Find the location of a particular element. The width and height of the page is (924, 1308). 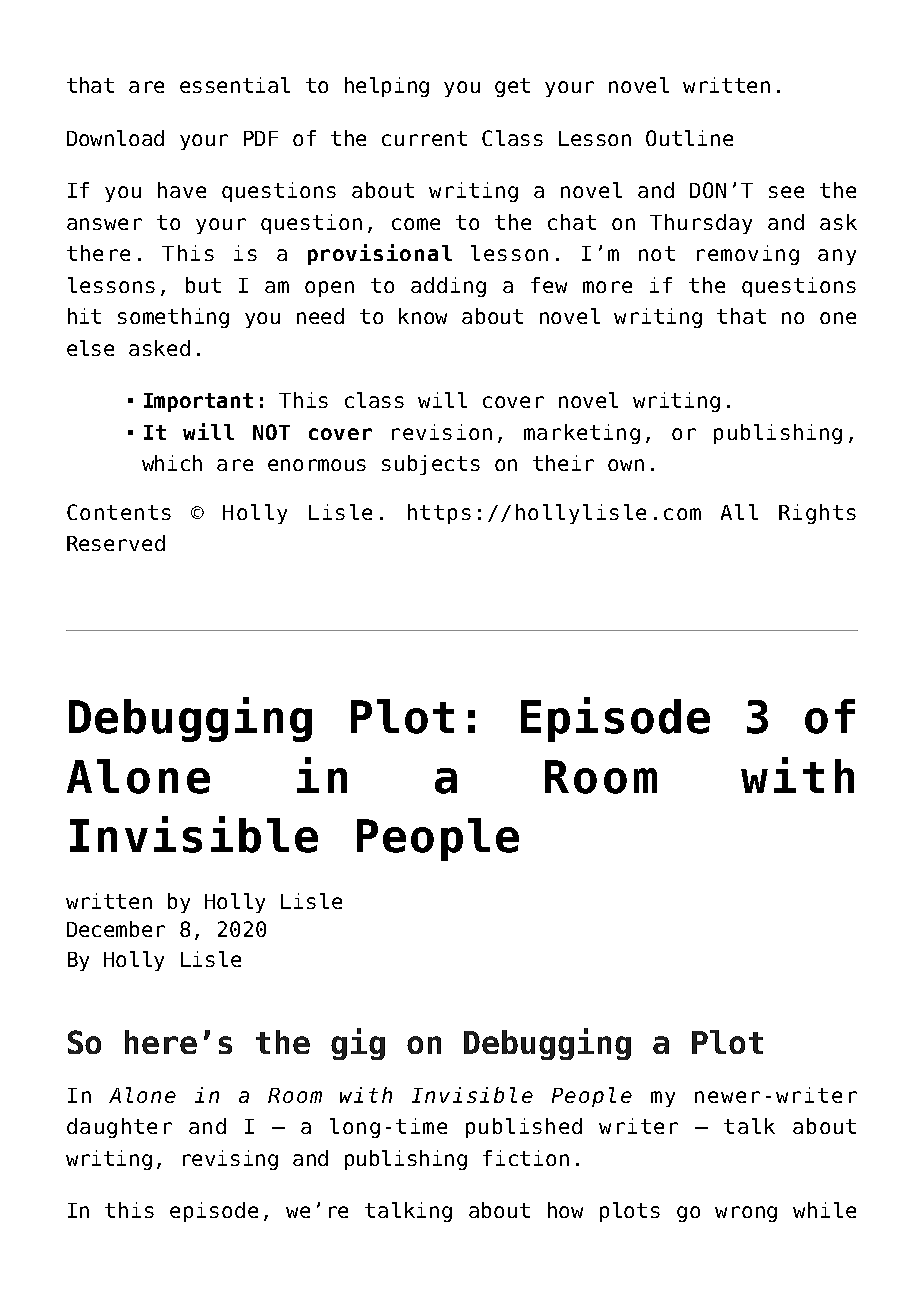

wrong is located at coordinates (746, 1214).
